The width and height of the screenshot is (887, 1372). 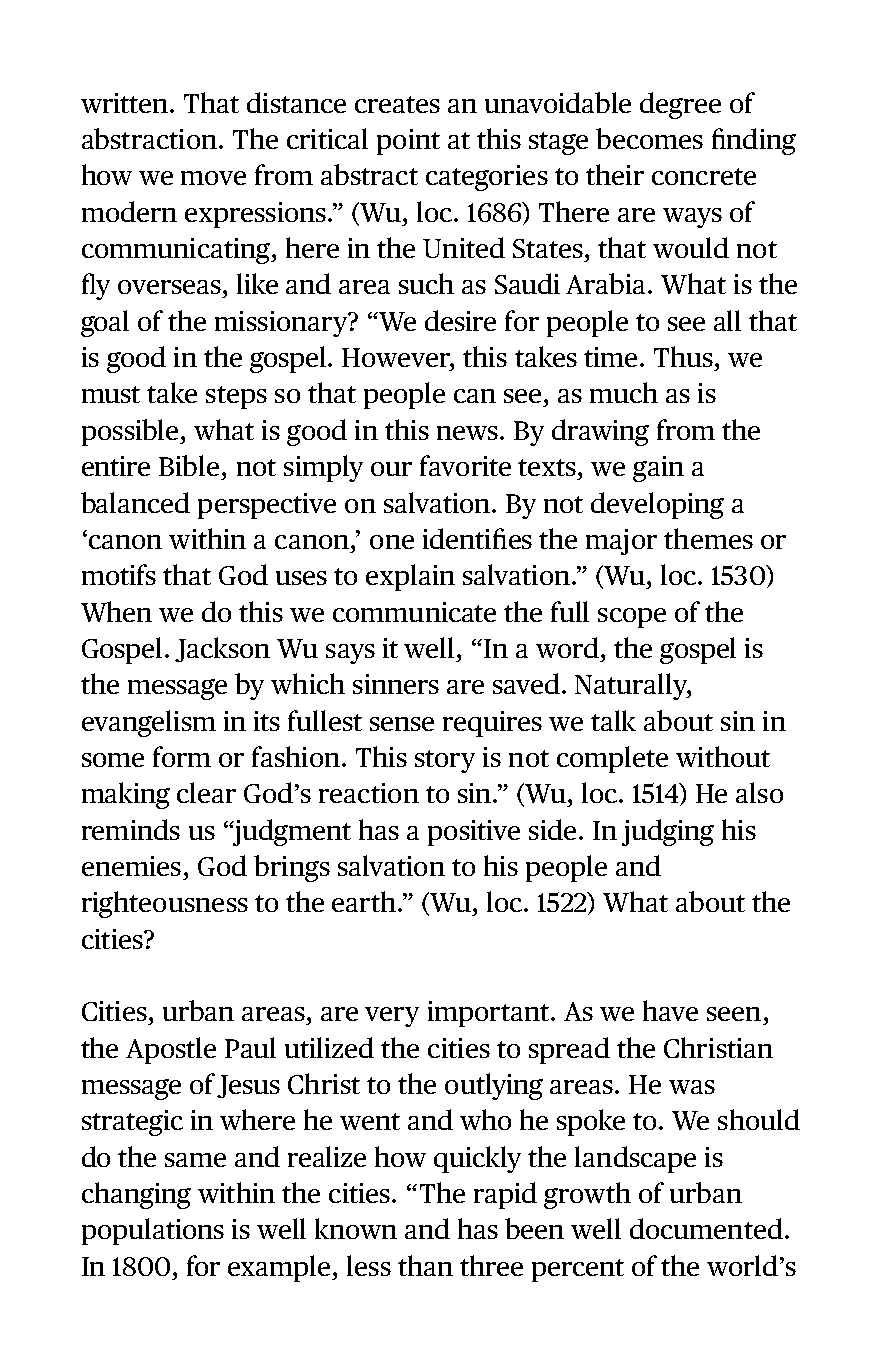 What do you see at coordinates (670, 1010) in the screenshot?
I see `have` at bounding box center [670, 1010].
